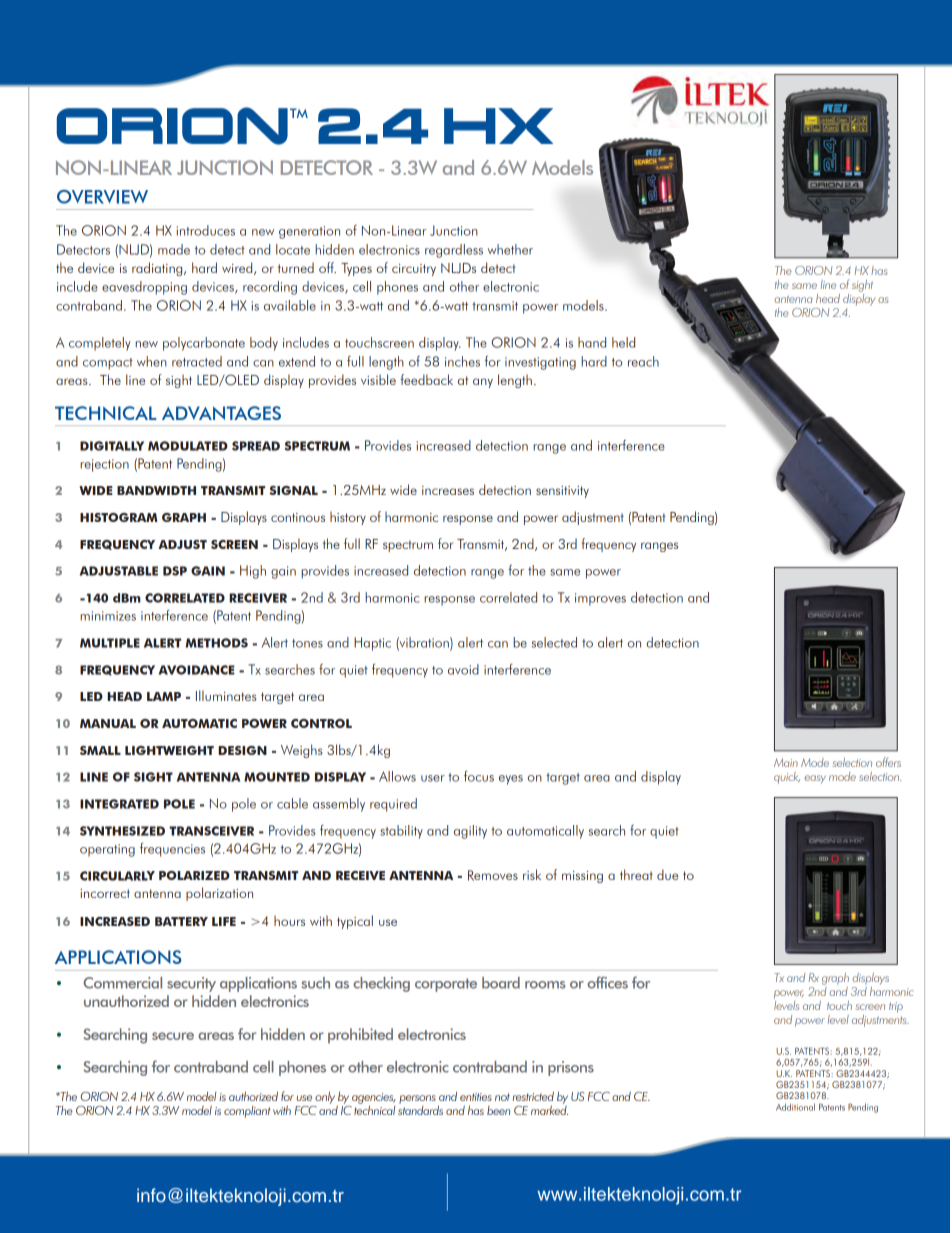 The width and height of the page is (952, 1233). What do you see at coordinates (206, 230) in the page?
I see `introduces` at bounding box center [206, 230].
